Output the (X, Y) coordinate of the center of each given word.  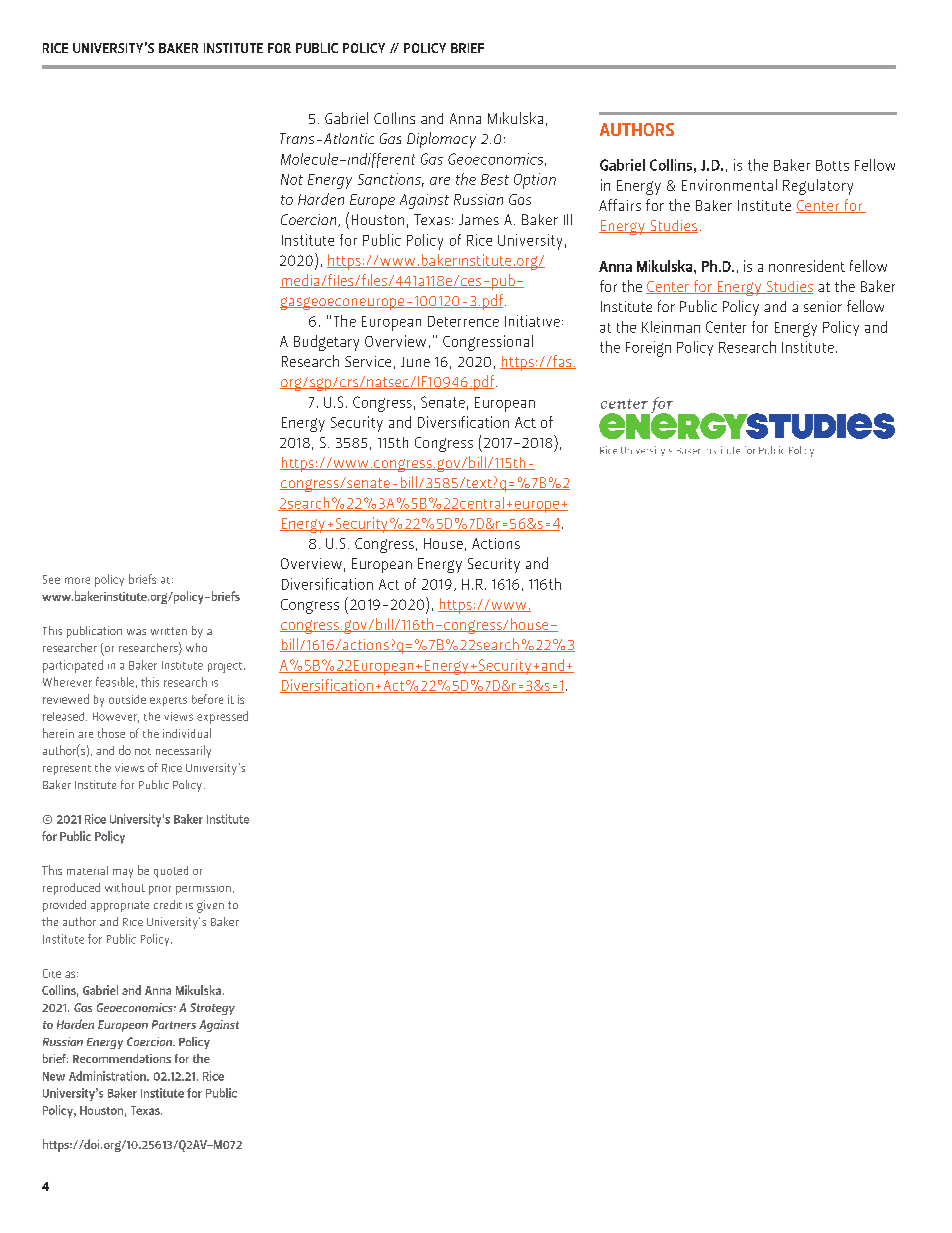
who (196, 647)
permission (203, 890)
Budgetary (326, 343)
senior (823, 306)
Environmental (729, 185)
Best (495, 179)
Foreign (648, 349)
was (136, 632)
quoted (171, 872)
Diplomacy (441, 140)
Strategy (212, 1009)
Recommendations (122, 1058)
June (415, 362)
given (210, 906)
